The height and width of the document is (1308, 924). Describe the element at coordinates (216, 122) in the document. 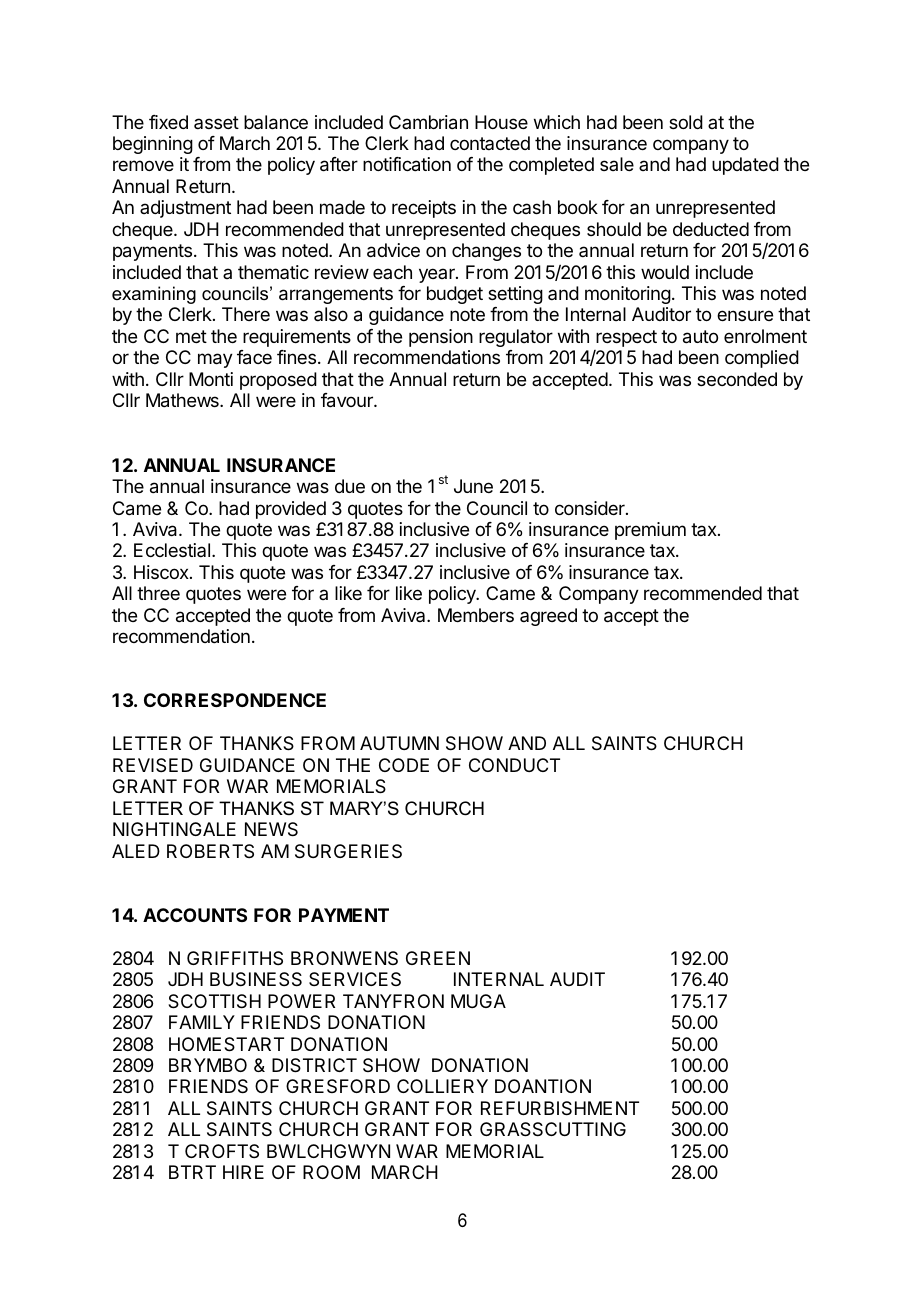

I see `asset` at that location.
